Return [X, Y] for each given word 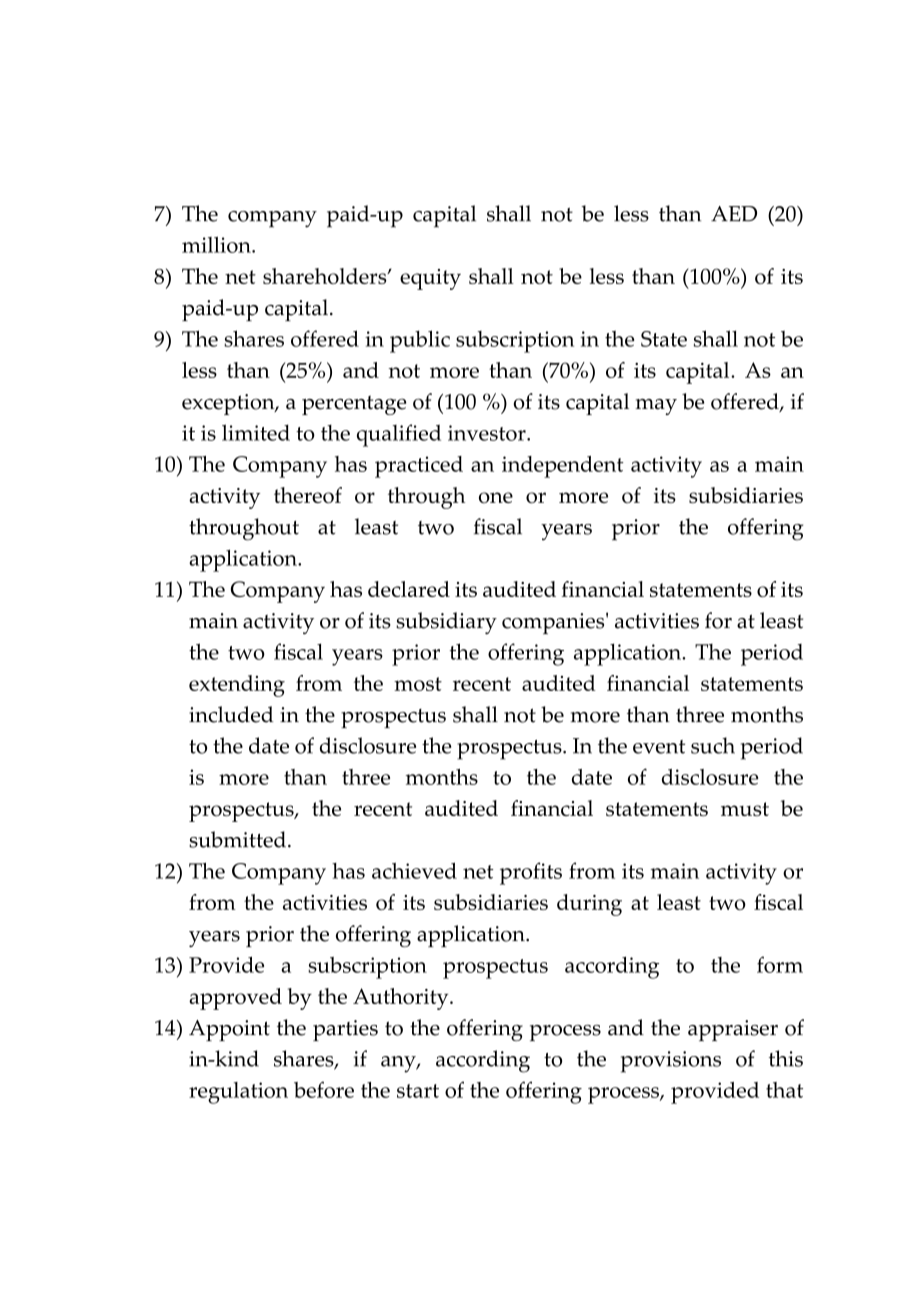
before [324, 1089]
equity [430, 279]
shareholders [326, 276]
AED [734, 214]
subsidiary [446, 623]
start [418, 1091]
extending [237, 686]
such [713, 745]
